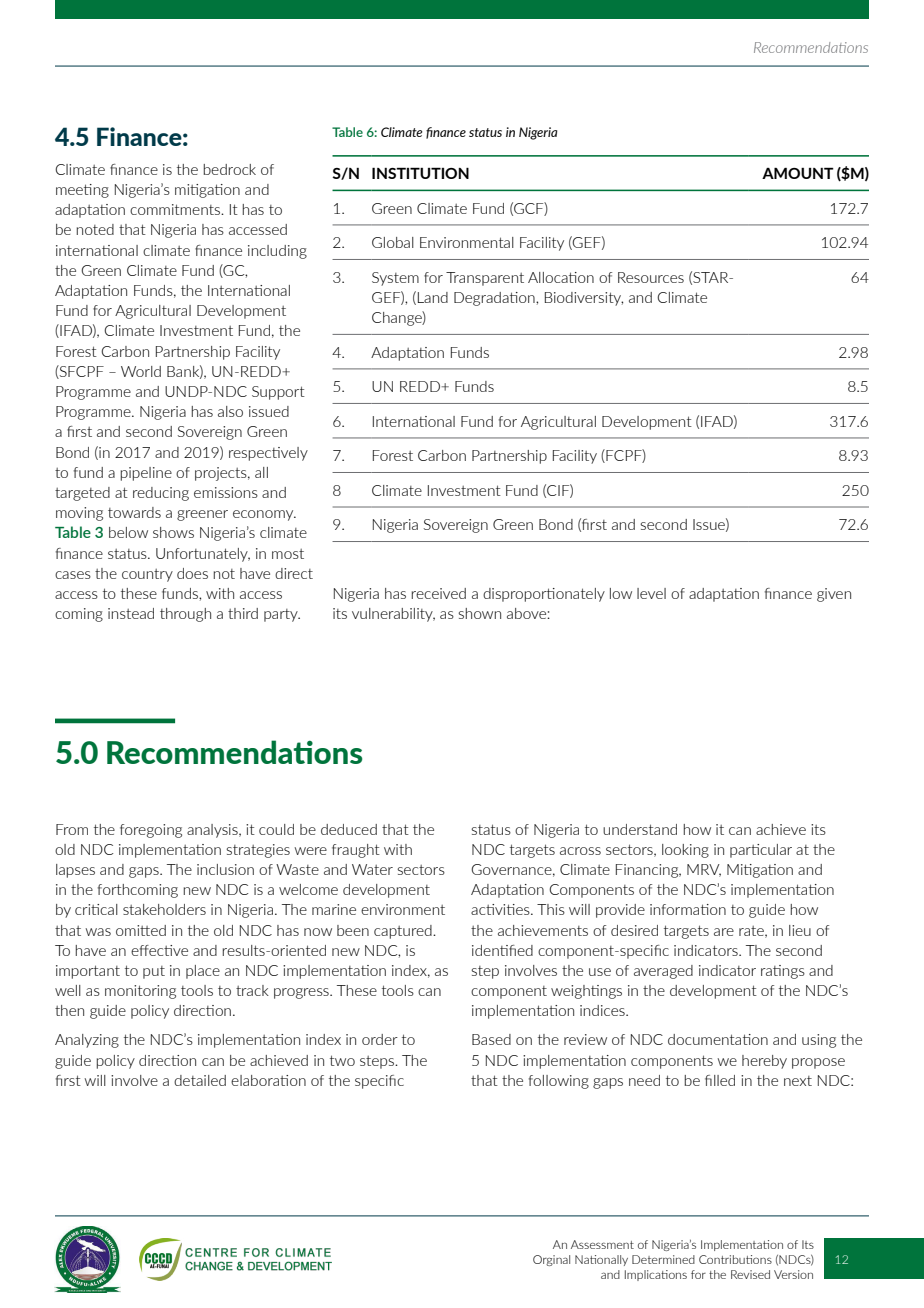 The height and width of the image is (1308, 924). Describe the element at coordinates (420, 173) in the image. I see `INSTITUTION` at that location.
